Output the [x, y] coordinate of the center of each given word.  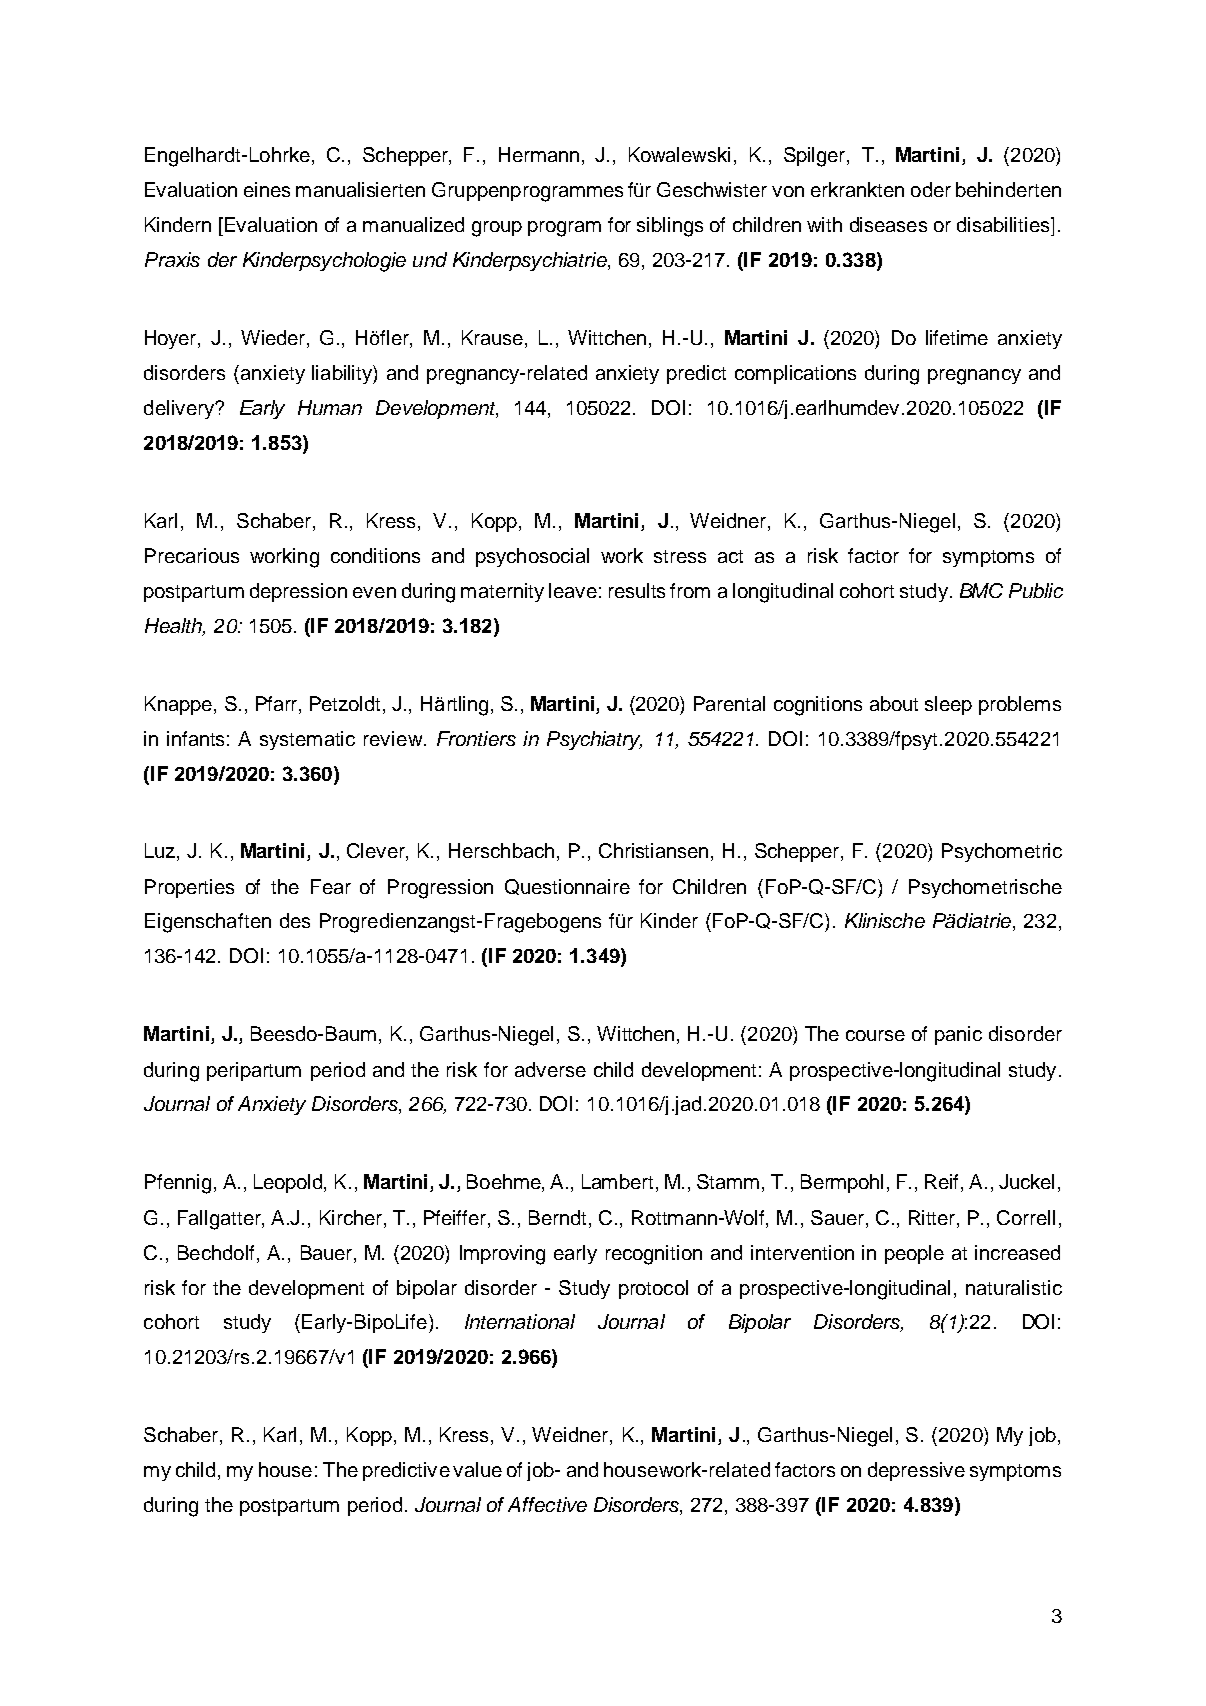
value [477, 1469]
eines [267, 189]
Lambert [619, 1183]
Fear [331, 886]
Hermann [539, 154]
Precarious [192, 555]
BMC [981, 590]
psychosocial [532, 557]
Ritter [933, 1217]
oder [931, 189]
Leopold [289, 1183]
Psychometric [1002, 852]
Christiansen [653, 850]
